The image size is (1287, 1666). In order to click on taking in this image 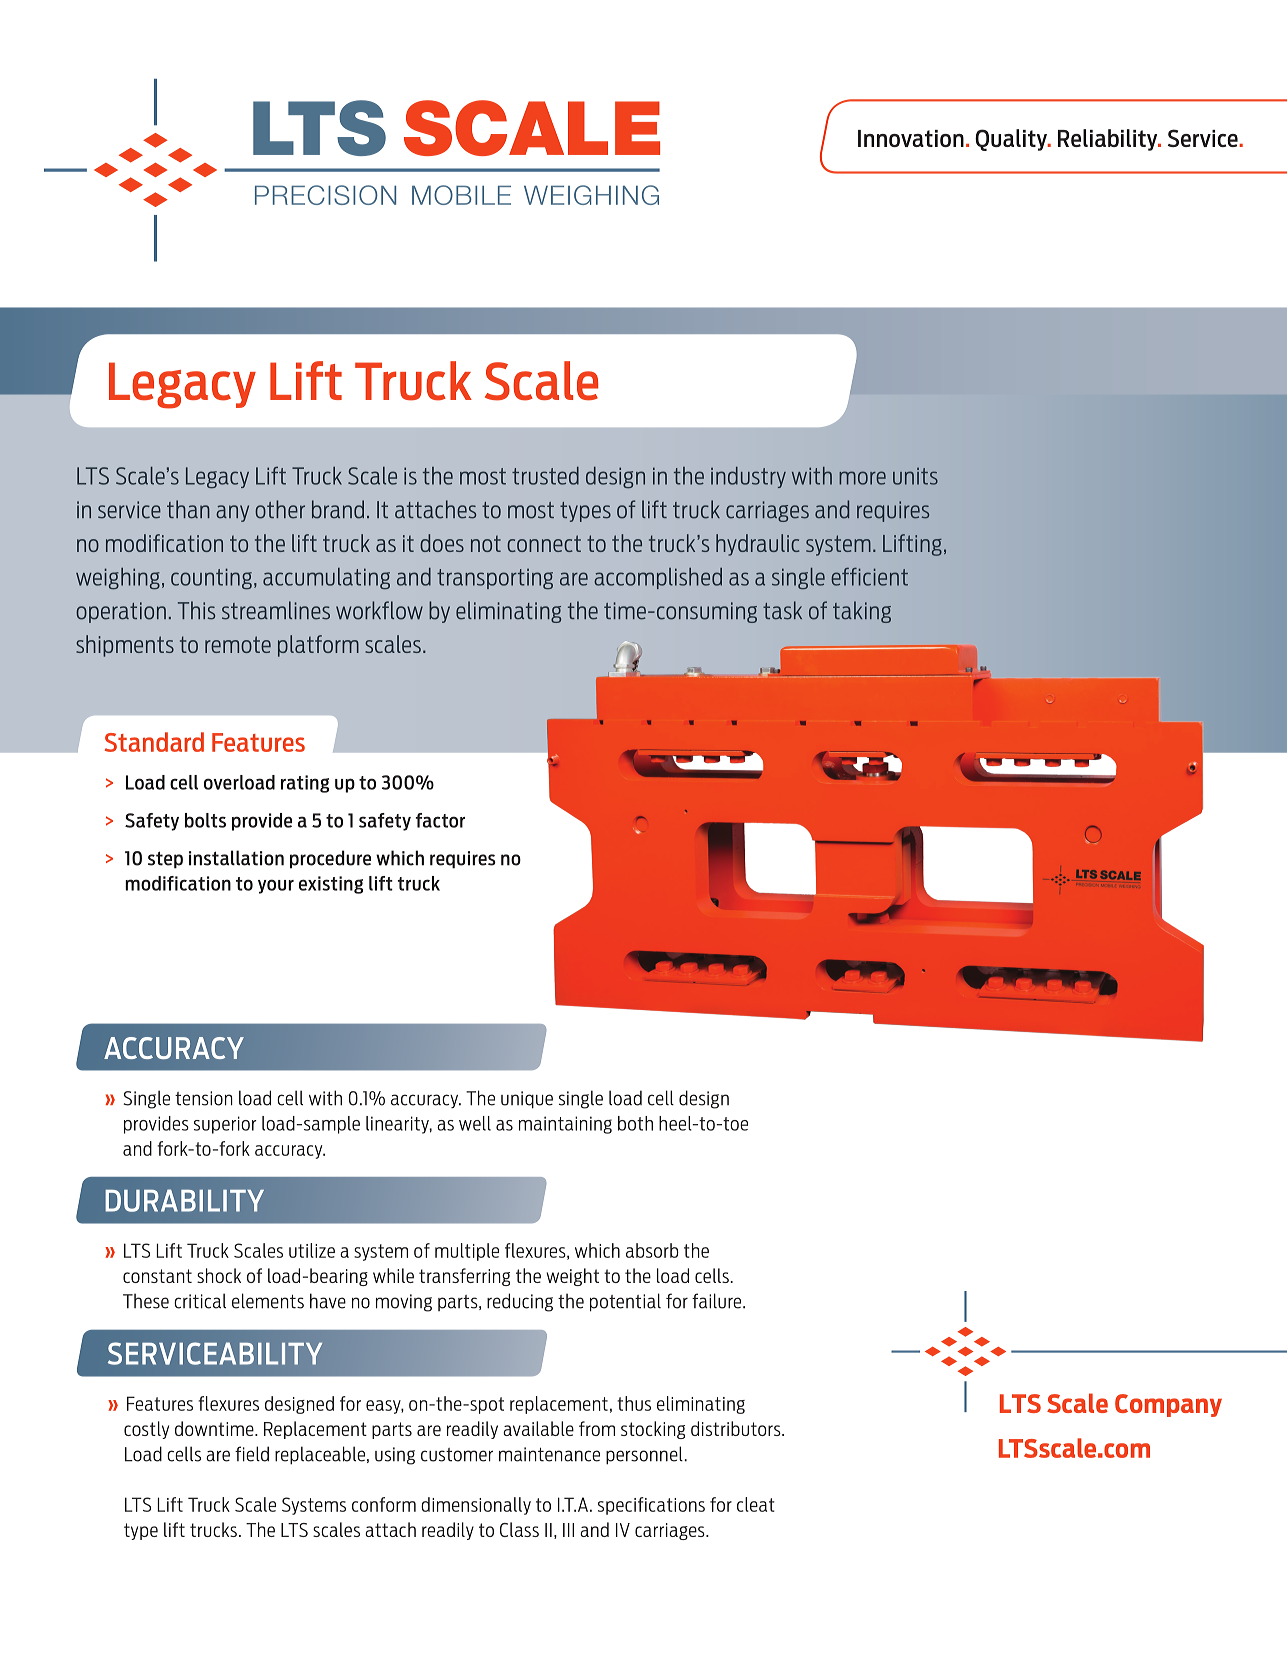, I will do `click(862, 612)`.
